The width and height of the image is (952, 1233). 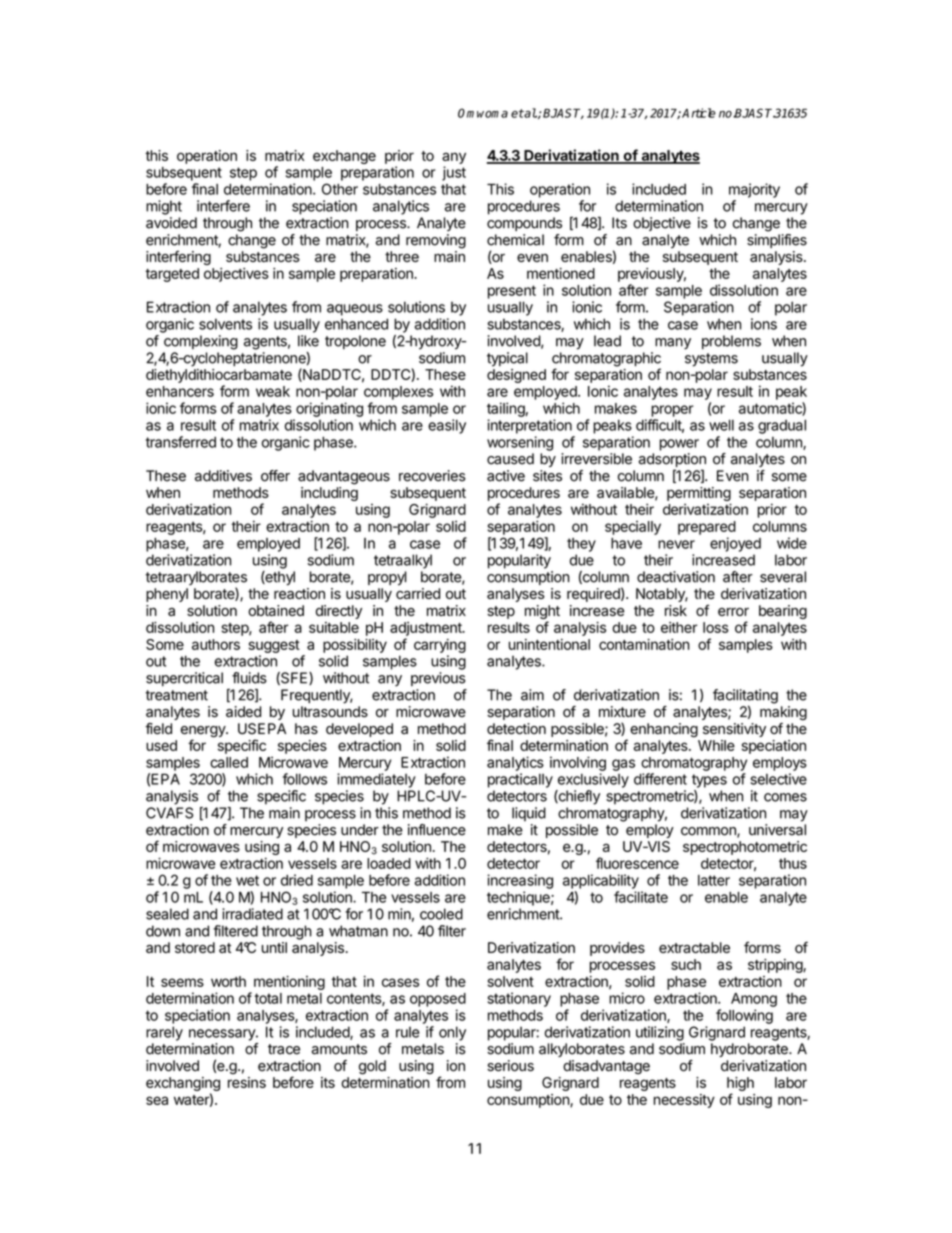 What do you see at coordinates (247, 1082) in the image?
I see `resins` at bounding box center [247, 1082].
